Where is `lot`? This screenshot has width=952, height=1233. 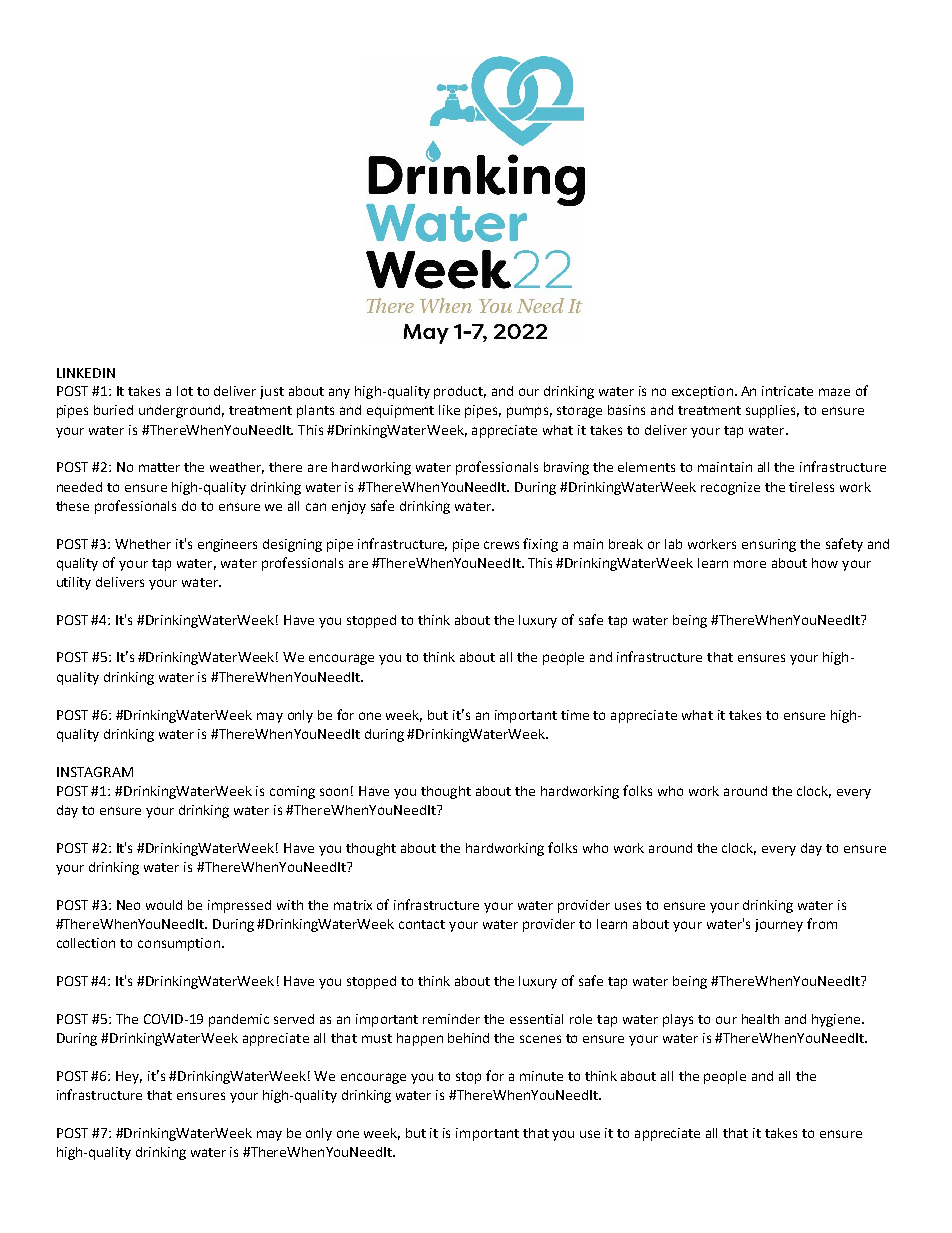 lot is located at coordinates (185, 391).
